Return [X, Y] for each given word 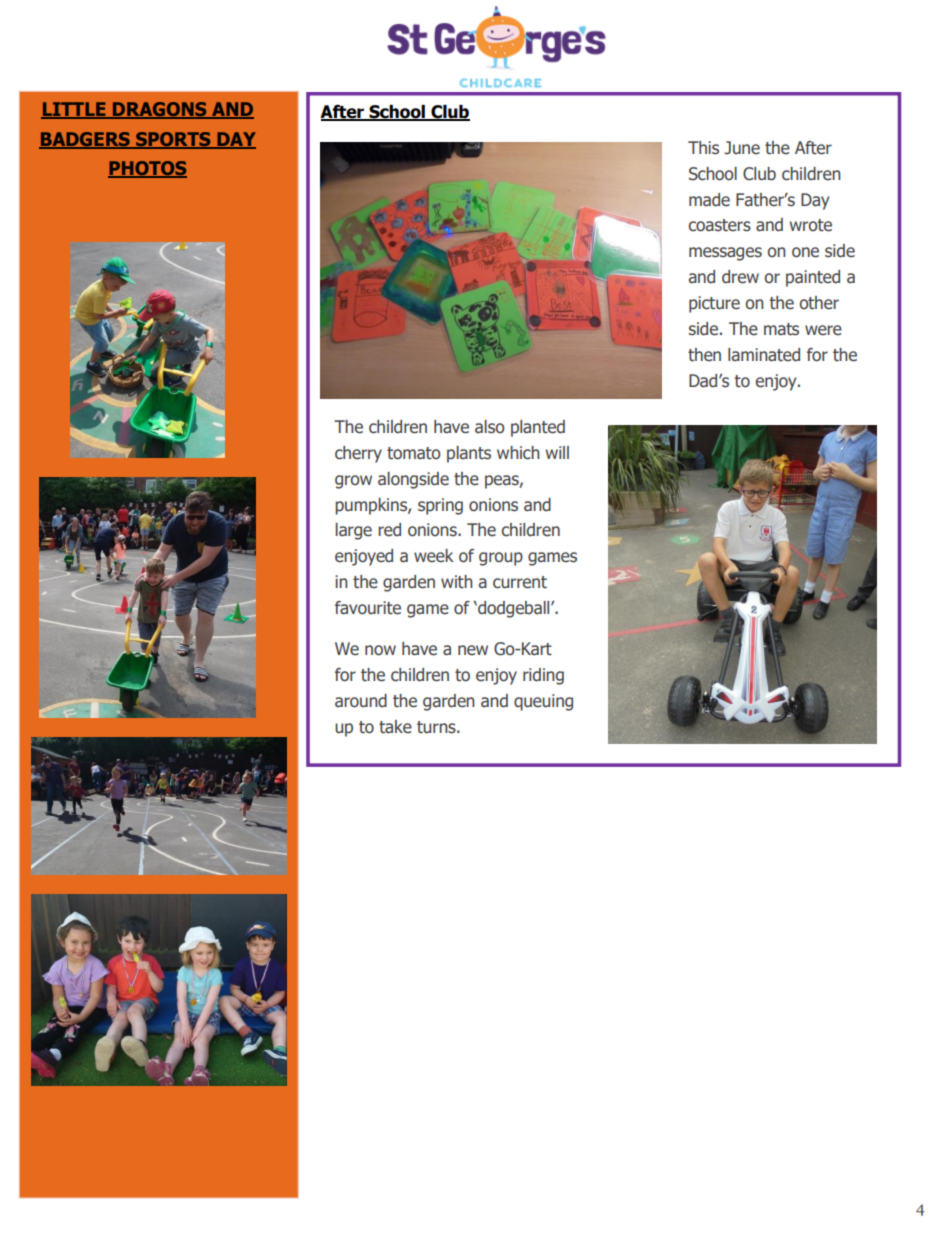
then [704, 355]
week [434, 556]
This [703, 148]
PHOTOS [147, 169]
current [520, 582]
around [361, 701]
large [354, 531]
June [742, 148]
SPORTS [173, 140]
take [395, 727]
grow [353, 482]
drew [740, 277]
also [489, 427]
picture [714, 304]
